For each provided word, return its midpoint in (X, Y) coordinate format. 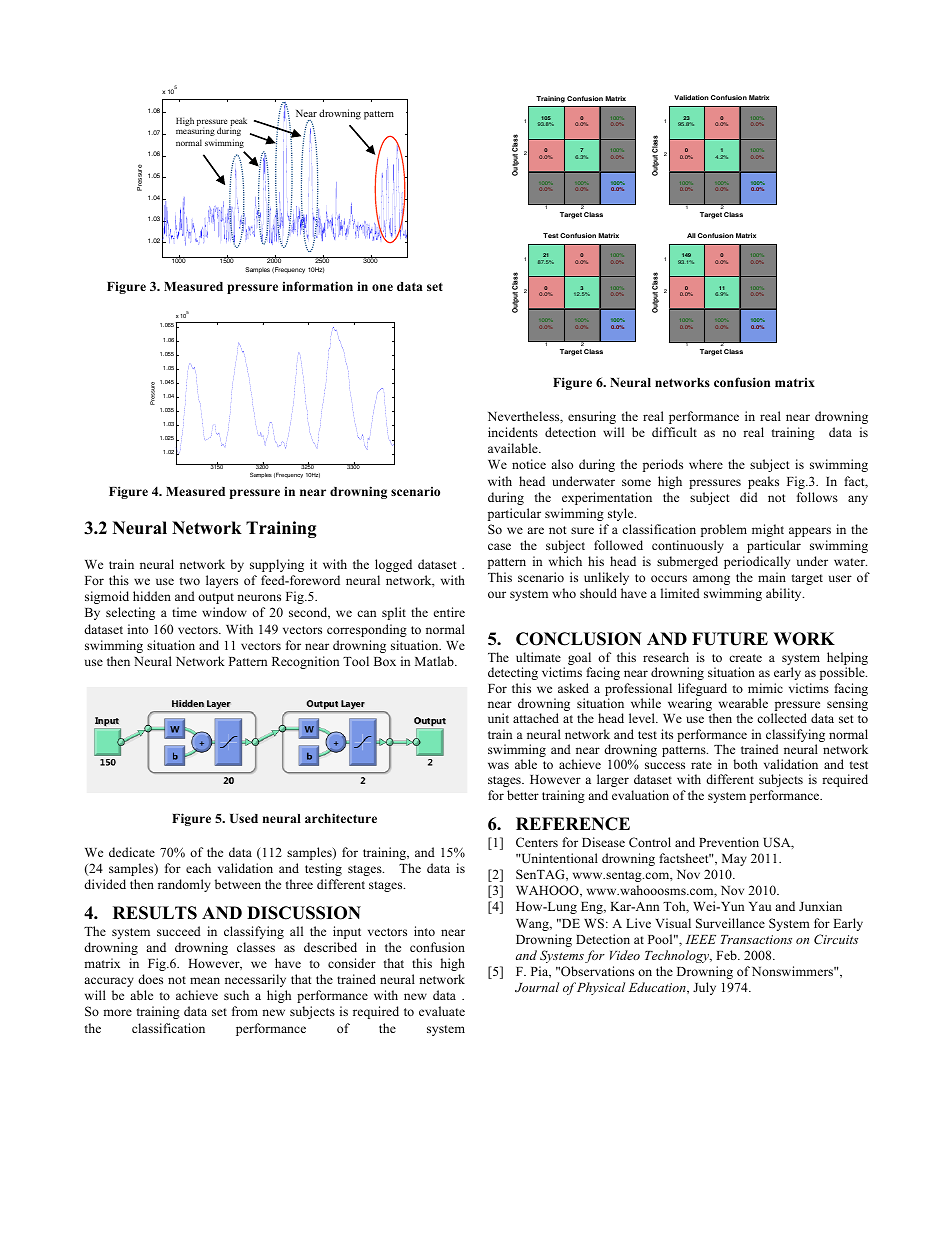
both (745, 764)
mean (205, 980)
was (498, 765)
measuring (195, 131)
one (382, 287)
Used (244, 818)
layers (222, 581)
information (317, 286)
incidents (513, 432)
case (499, 546)
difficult (674, 432)
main (772, 577)
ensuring (592, 417)
